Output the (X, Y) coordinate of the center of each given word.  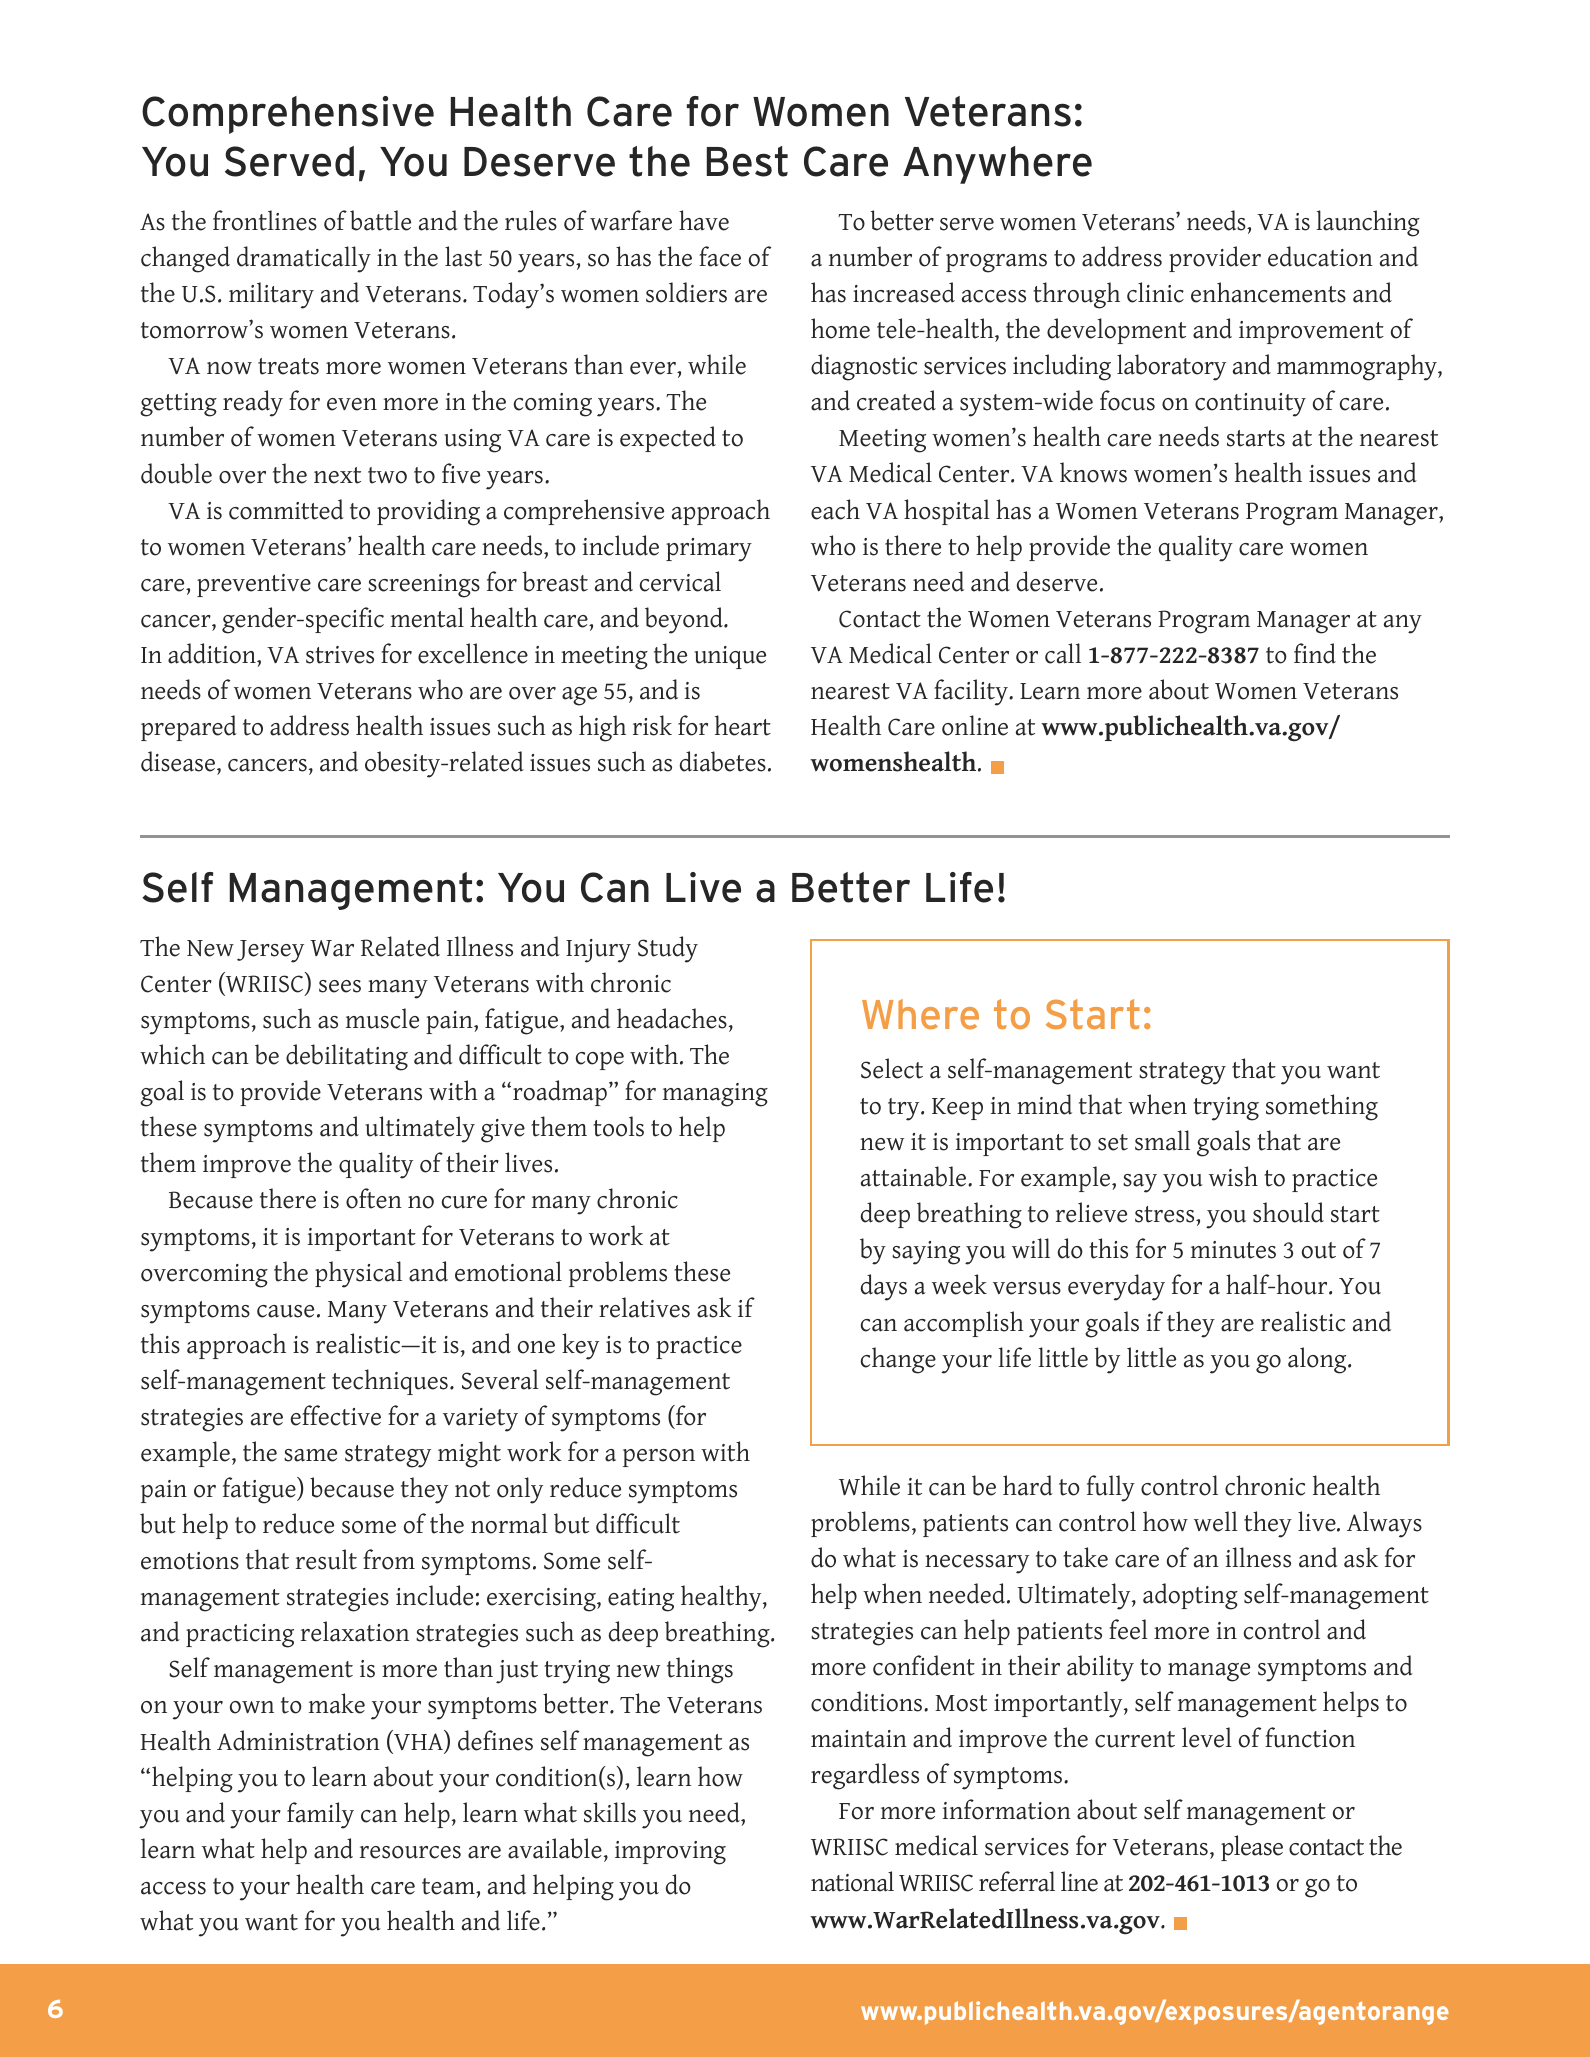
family (320, 1815)
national (852, 1881)
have (704, 220)
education (1320, 256)
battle (380, 220)
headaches (672, 1018)
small (1162, 1140)
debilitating (347, 1057)
